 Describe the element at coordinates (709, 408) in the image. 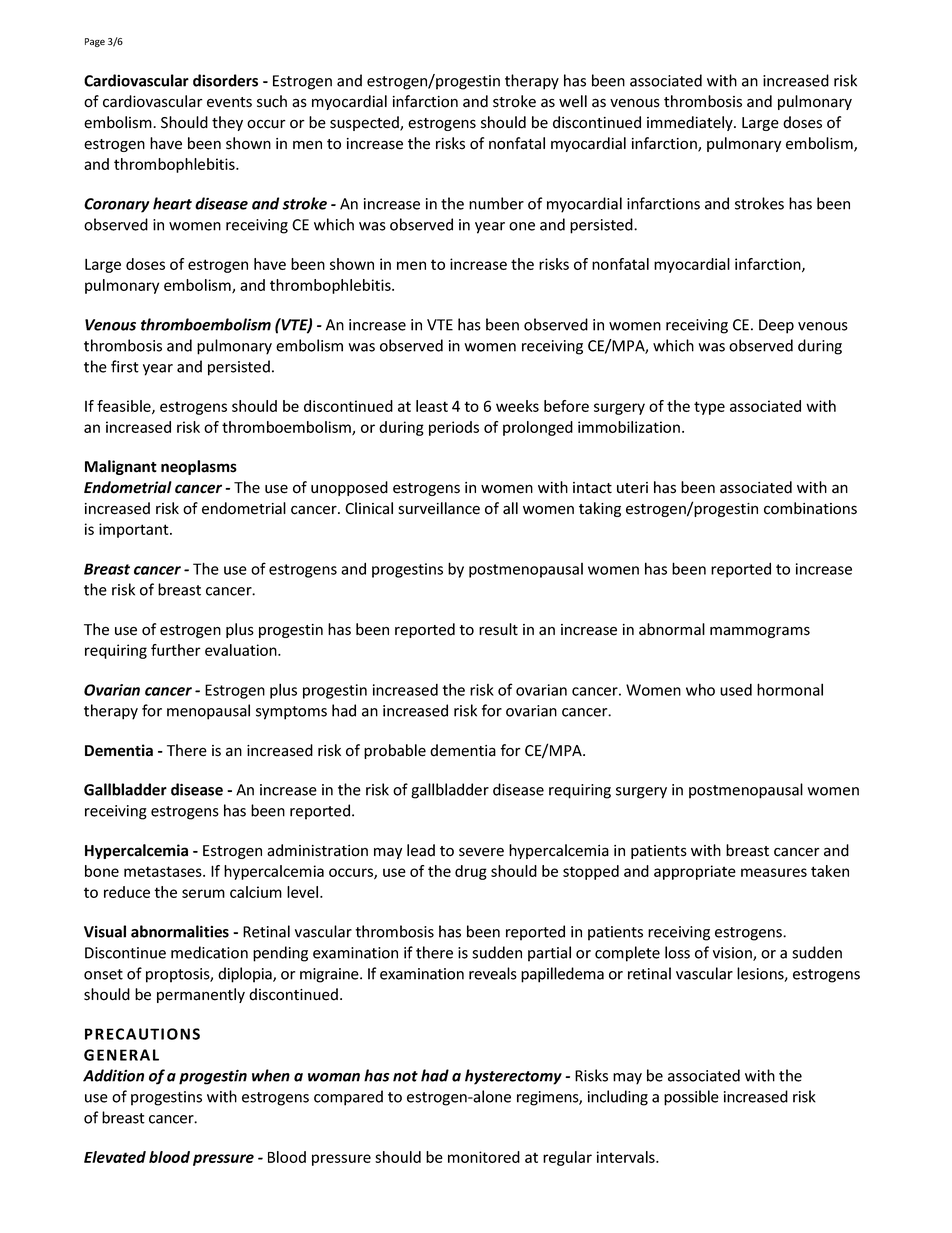

I see `type` at that location.
